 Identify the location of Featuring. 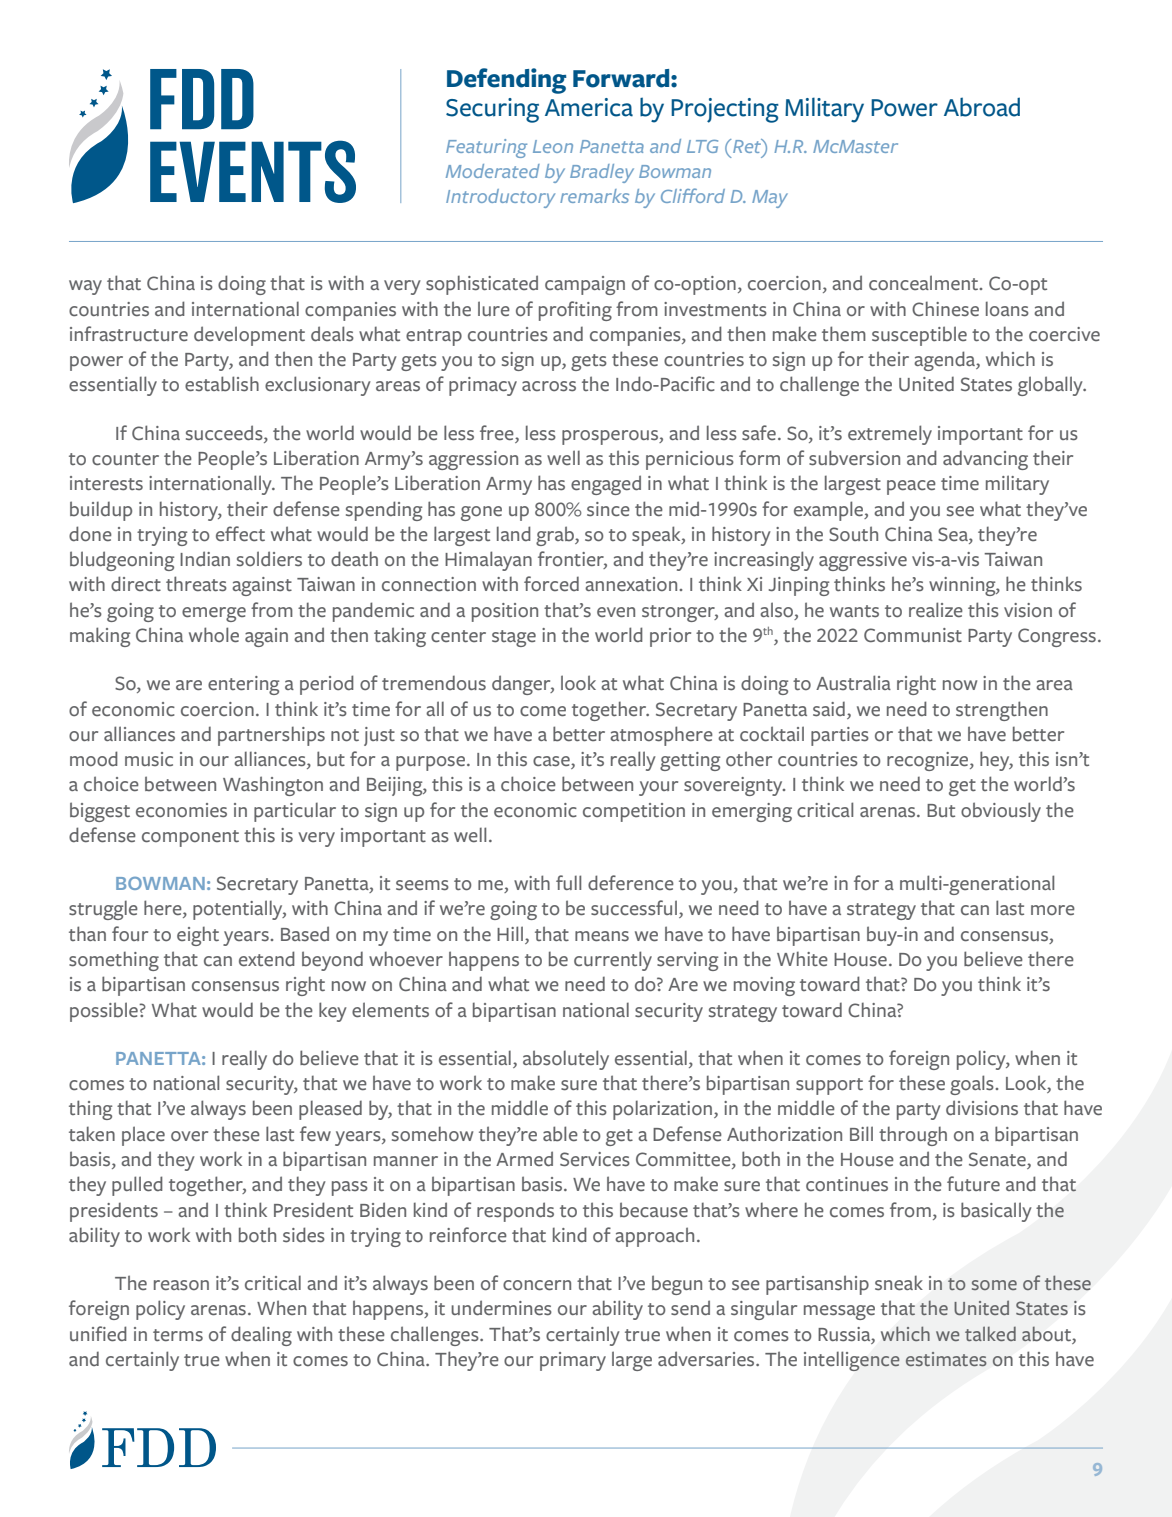
(486, 148).
